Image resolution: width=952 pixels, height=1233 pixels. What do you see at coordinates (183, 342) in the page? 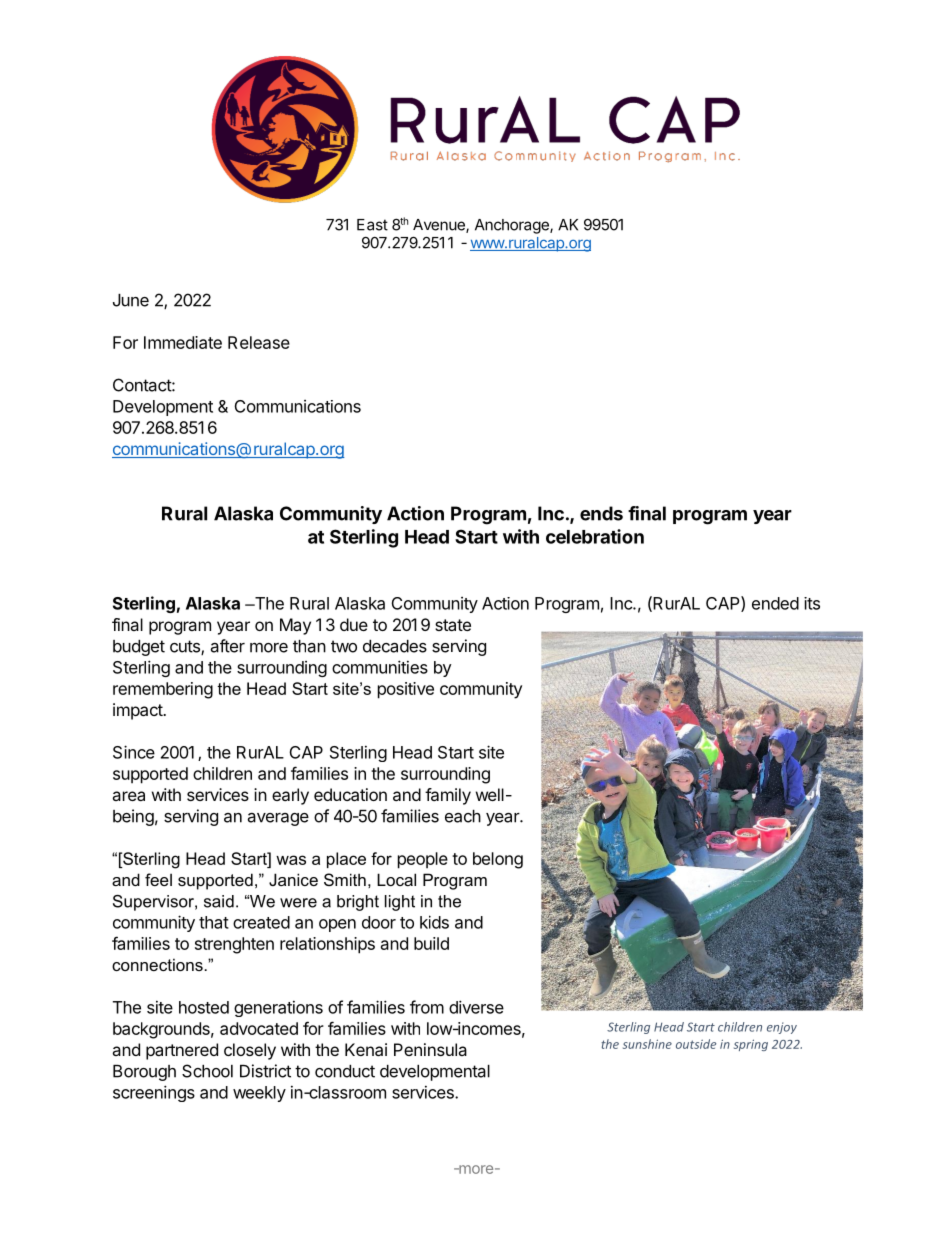
I see `Immediate` at bounding box center [183, 342].
